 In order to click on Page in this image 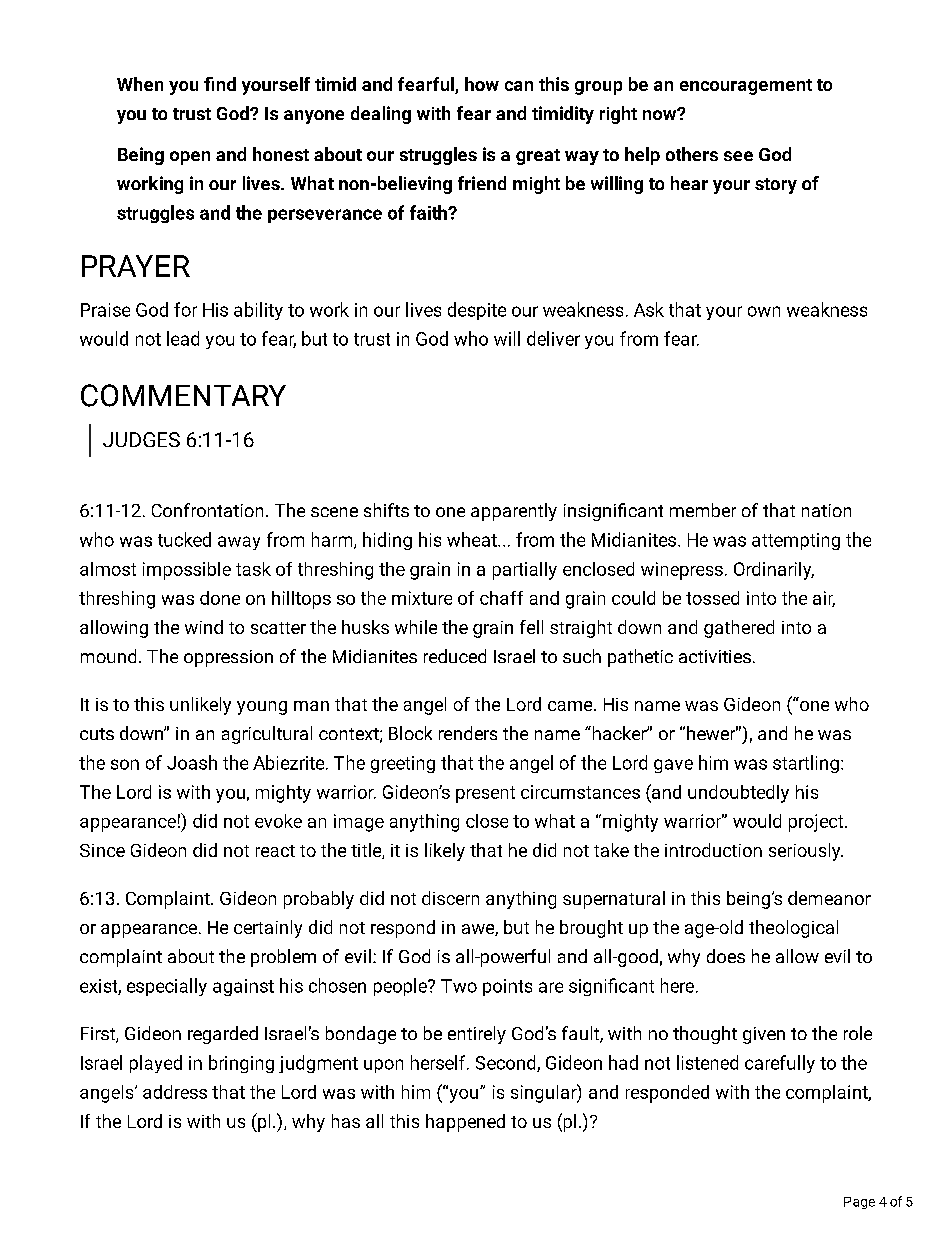, I will do `click(859, 1203)`.
